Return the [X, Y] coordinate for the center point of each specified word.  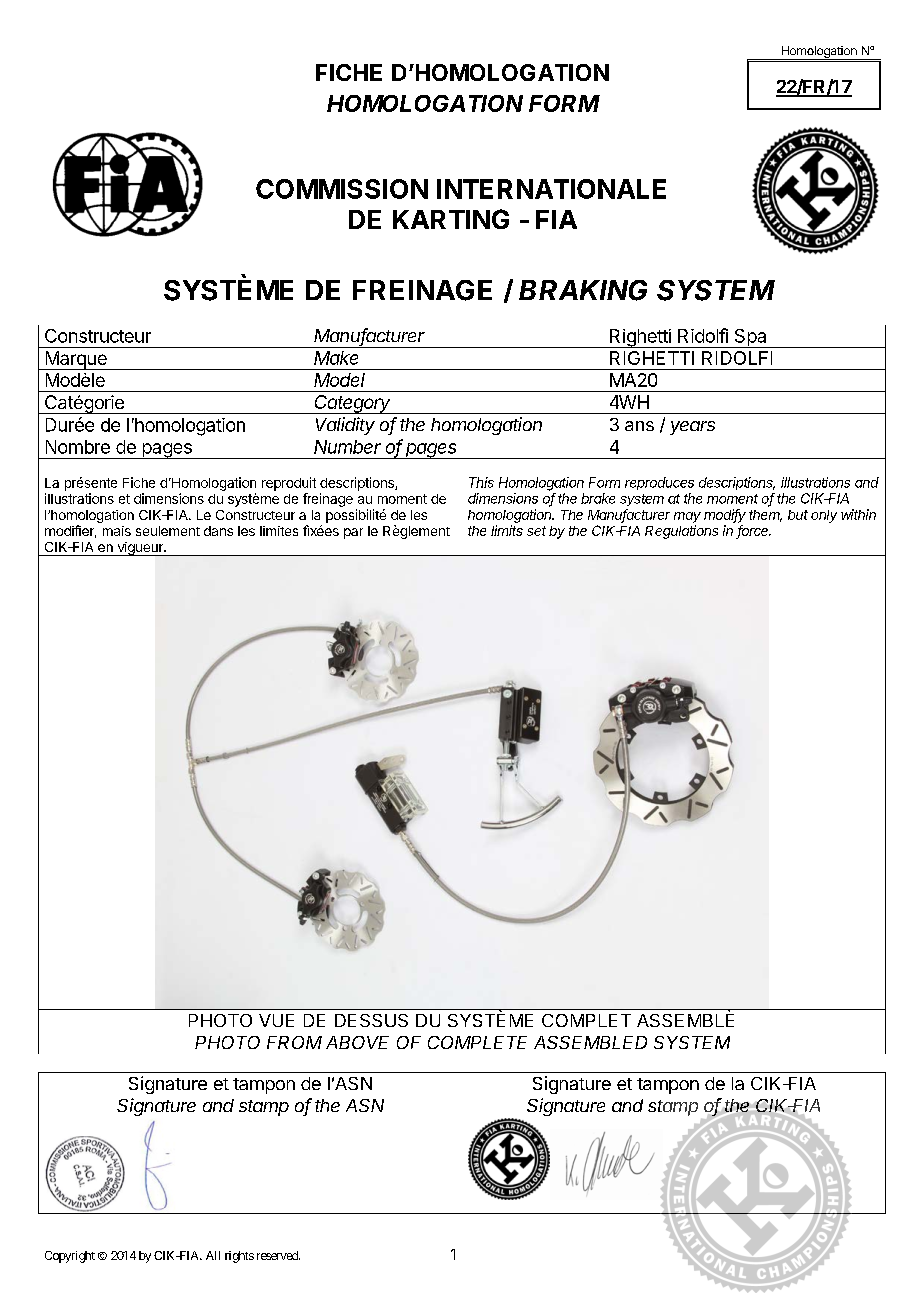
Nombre [78, 447]
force [754, 531]
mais [117, 531]
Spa [750, 338]
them [765, 516]
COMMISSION [342, 189]
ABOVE [357, 1042]
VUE [276, 1020]
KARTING [451, 219]
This [481, 482]
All [213, 1255]
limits [507, 530]
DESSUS [371, 1020]
